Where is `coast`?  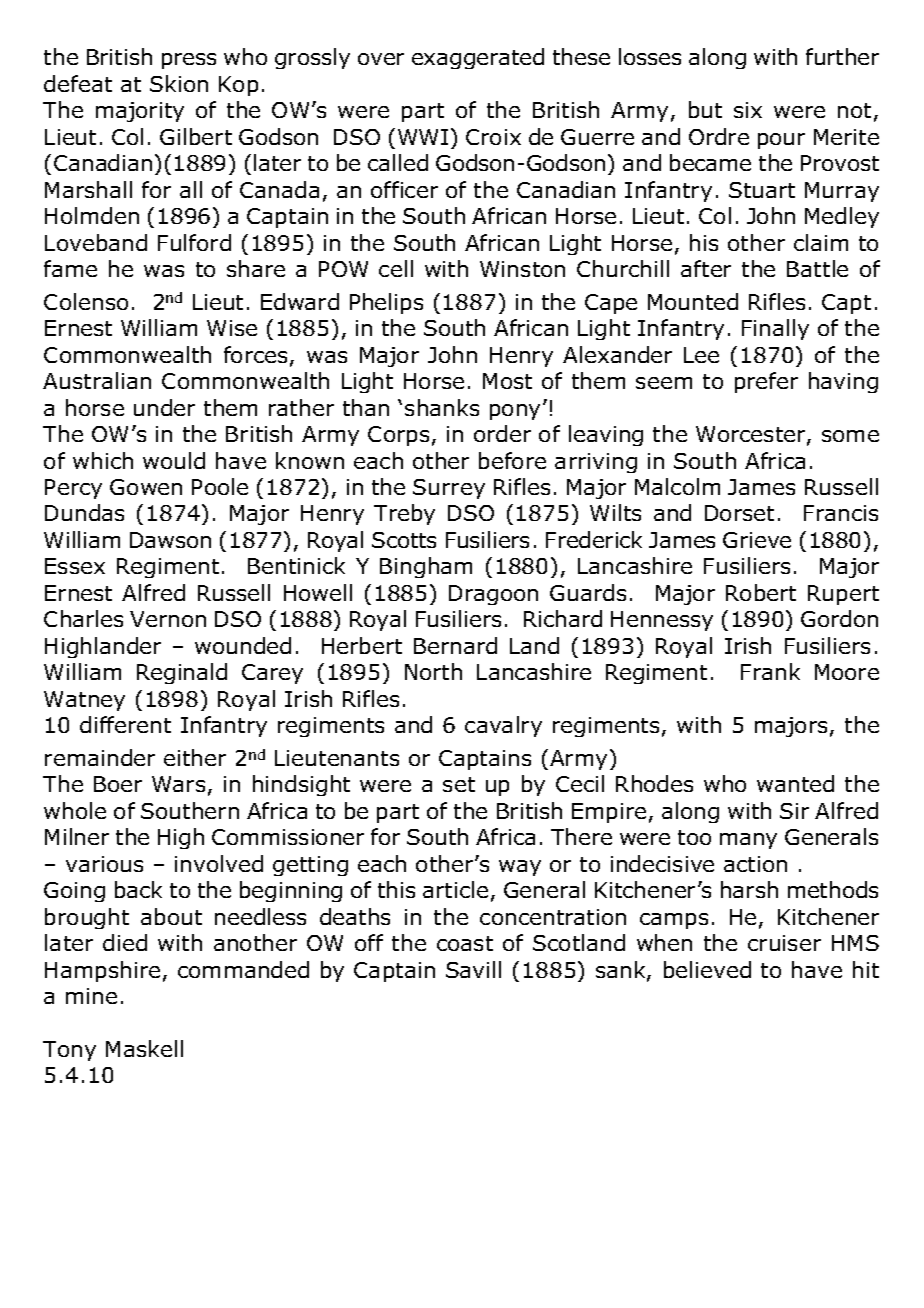
coast is located at coordinates (465, 943).
